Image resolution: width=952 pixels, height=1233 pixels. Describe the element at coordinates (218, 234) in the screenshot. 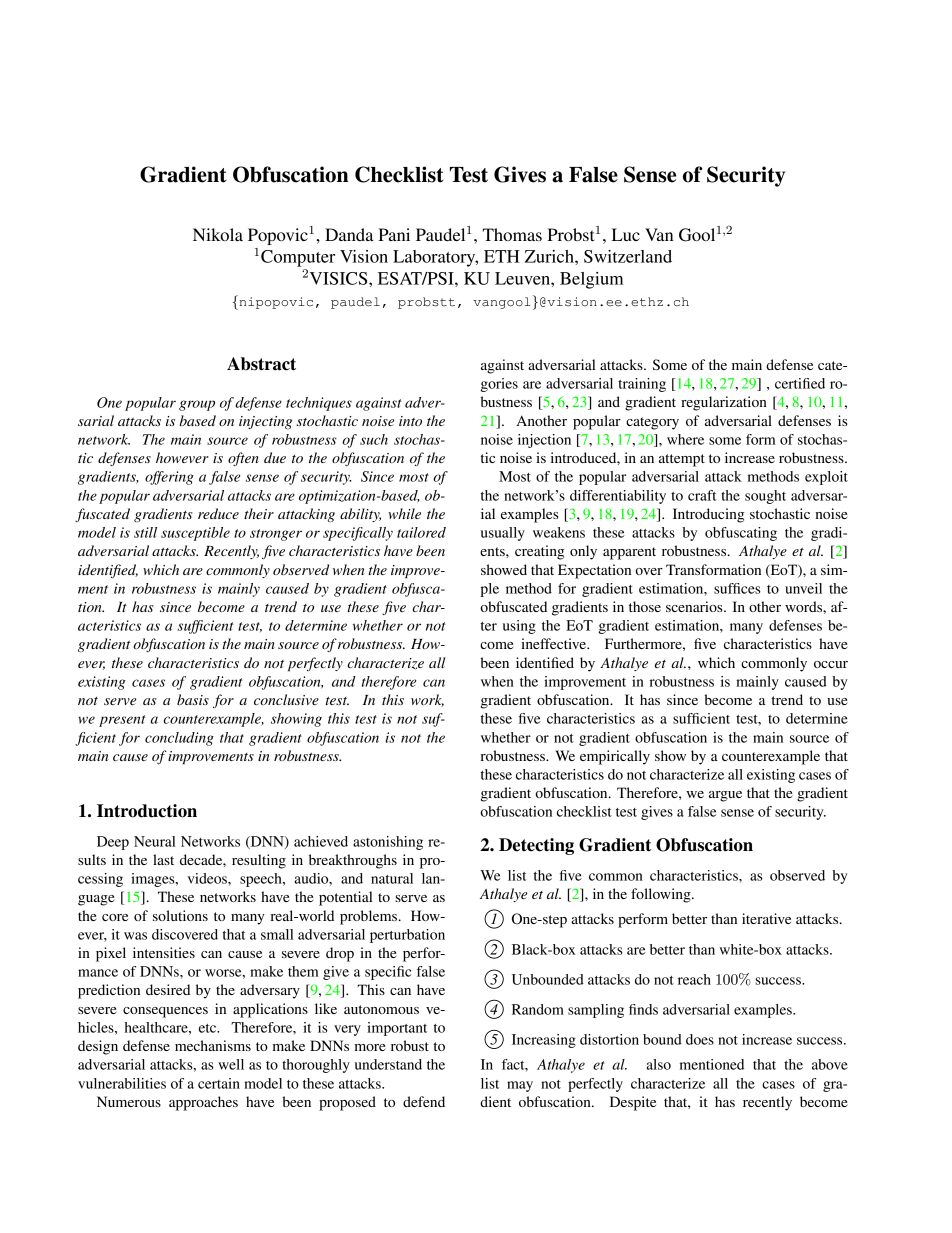

I see `Nikola` at that location.
